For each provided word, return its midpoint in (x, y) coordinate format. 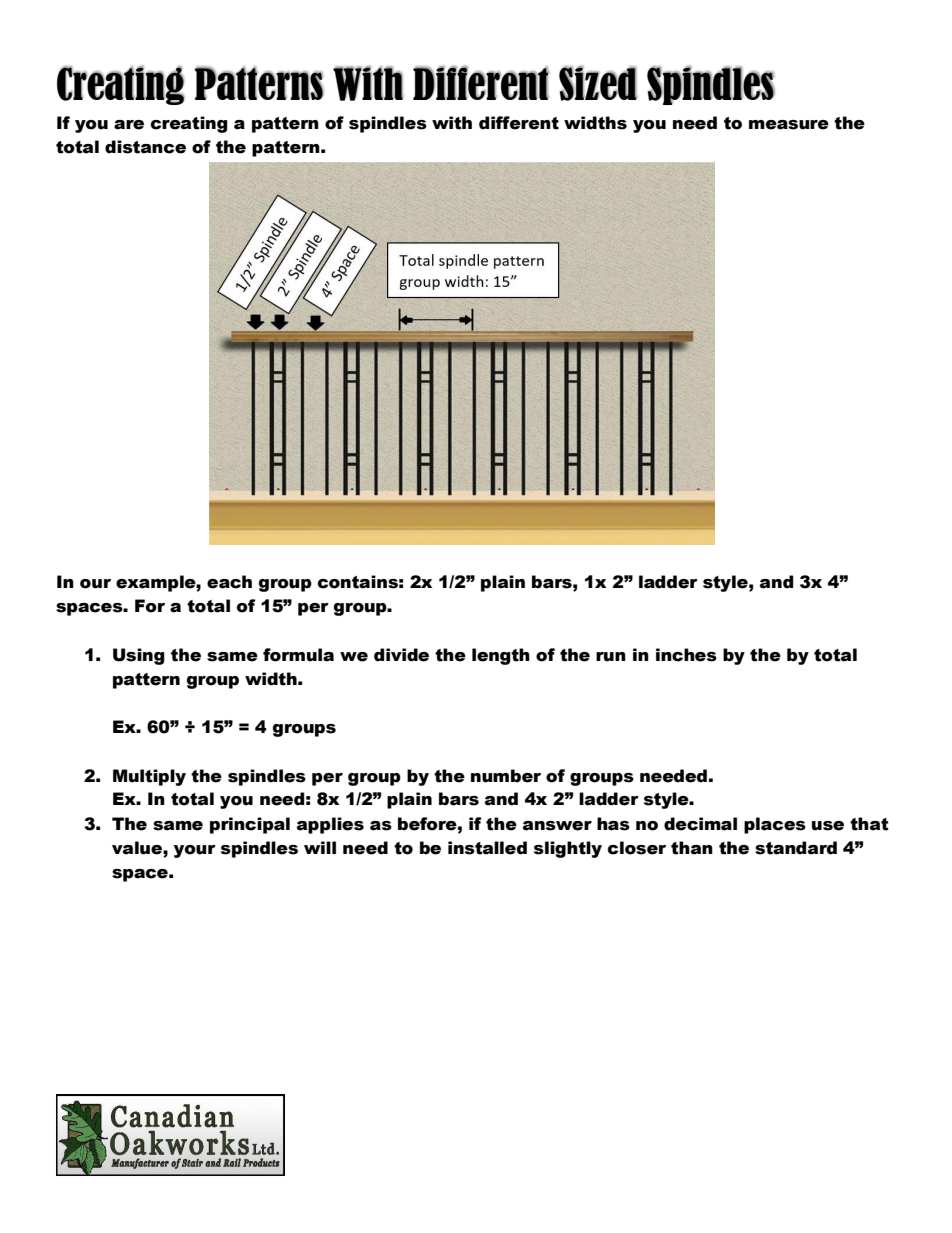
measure (789, 125)
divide (401, 655)
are (129, 125)
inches (686, 655)
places (775, 825)
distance (145, 147)
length (501, 656)
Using (139, 656)
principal (250, 825)
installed (487, 848)
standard (796, 848)
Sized (598, 83)
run (611, 657)
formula (298, 655)
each (229, 582)
